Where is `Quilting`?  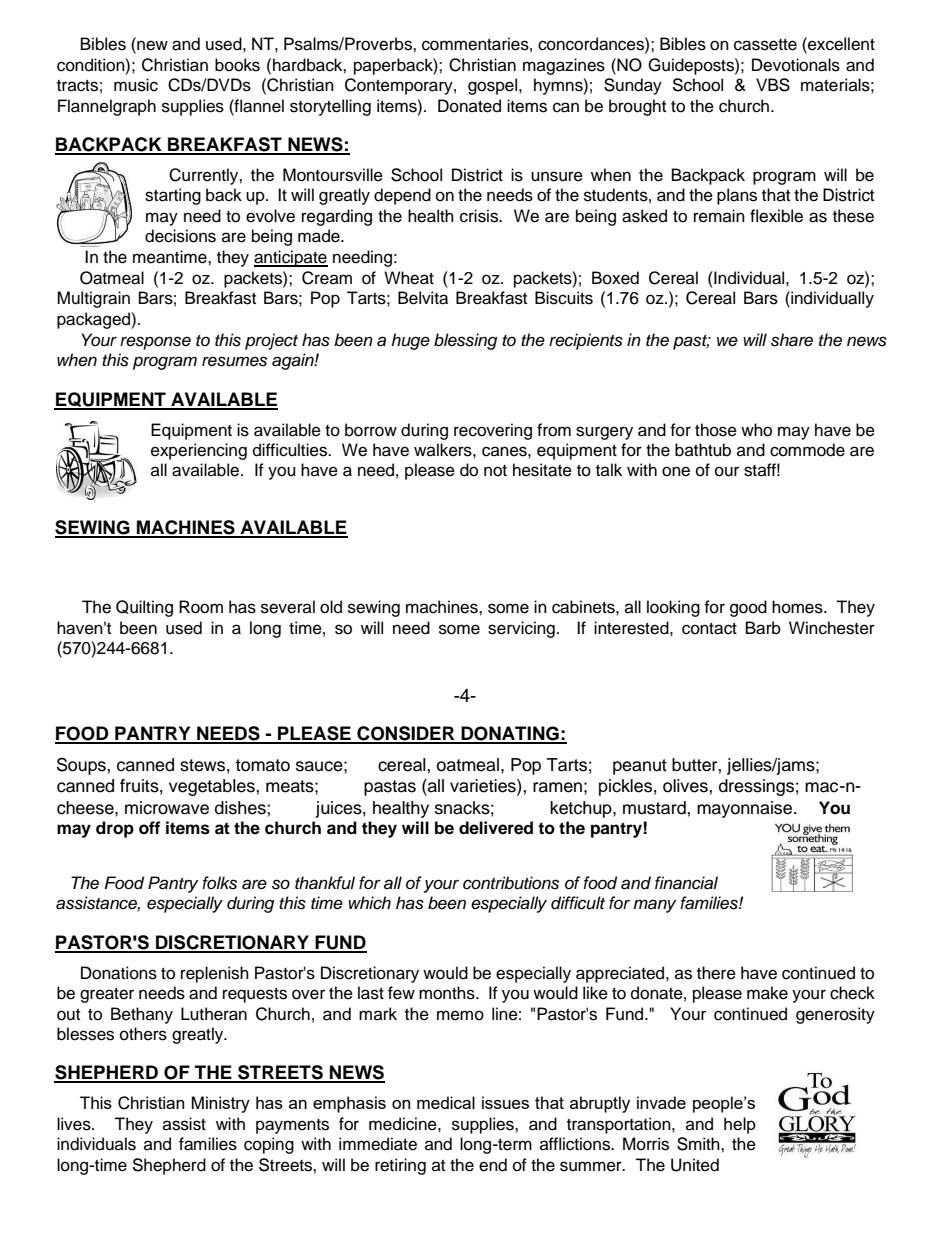
Quilting is located at coordinates (144, 608).
